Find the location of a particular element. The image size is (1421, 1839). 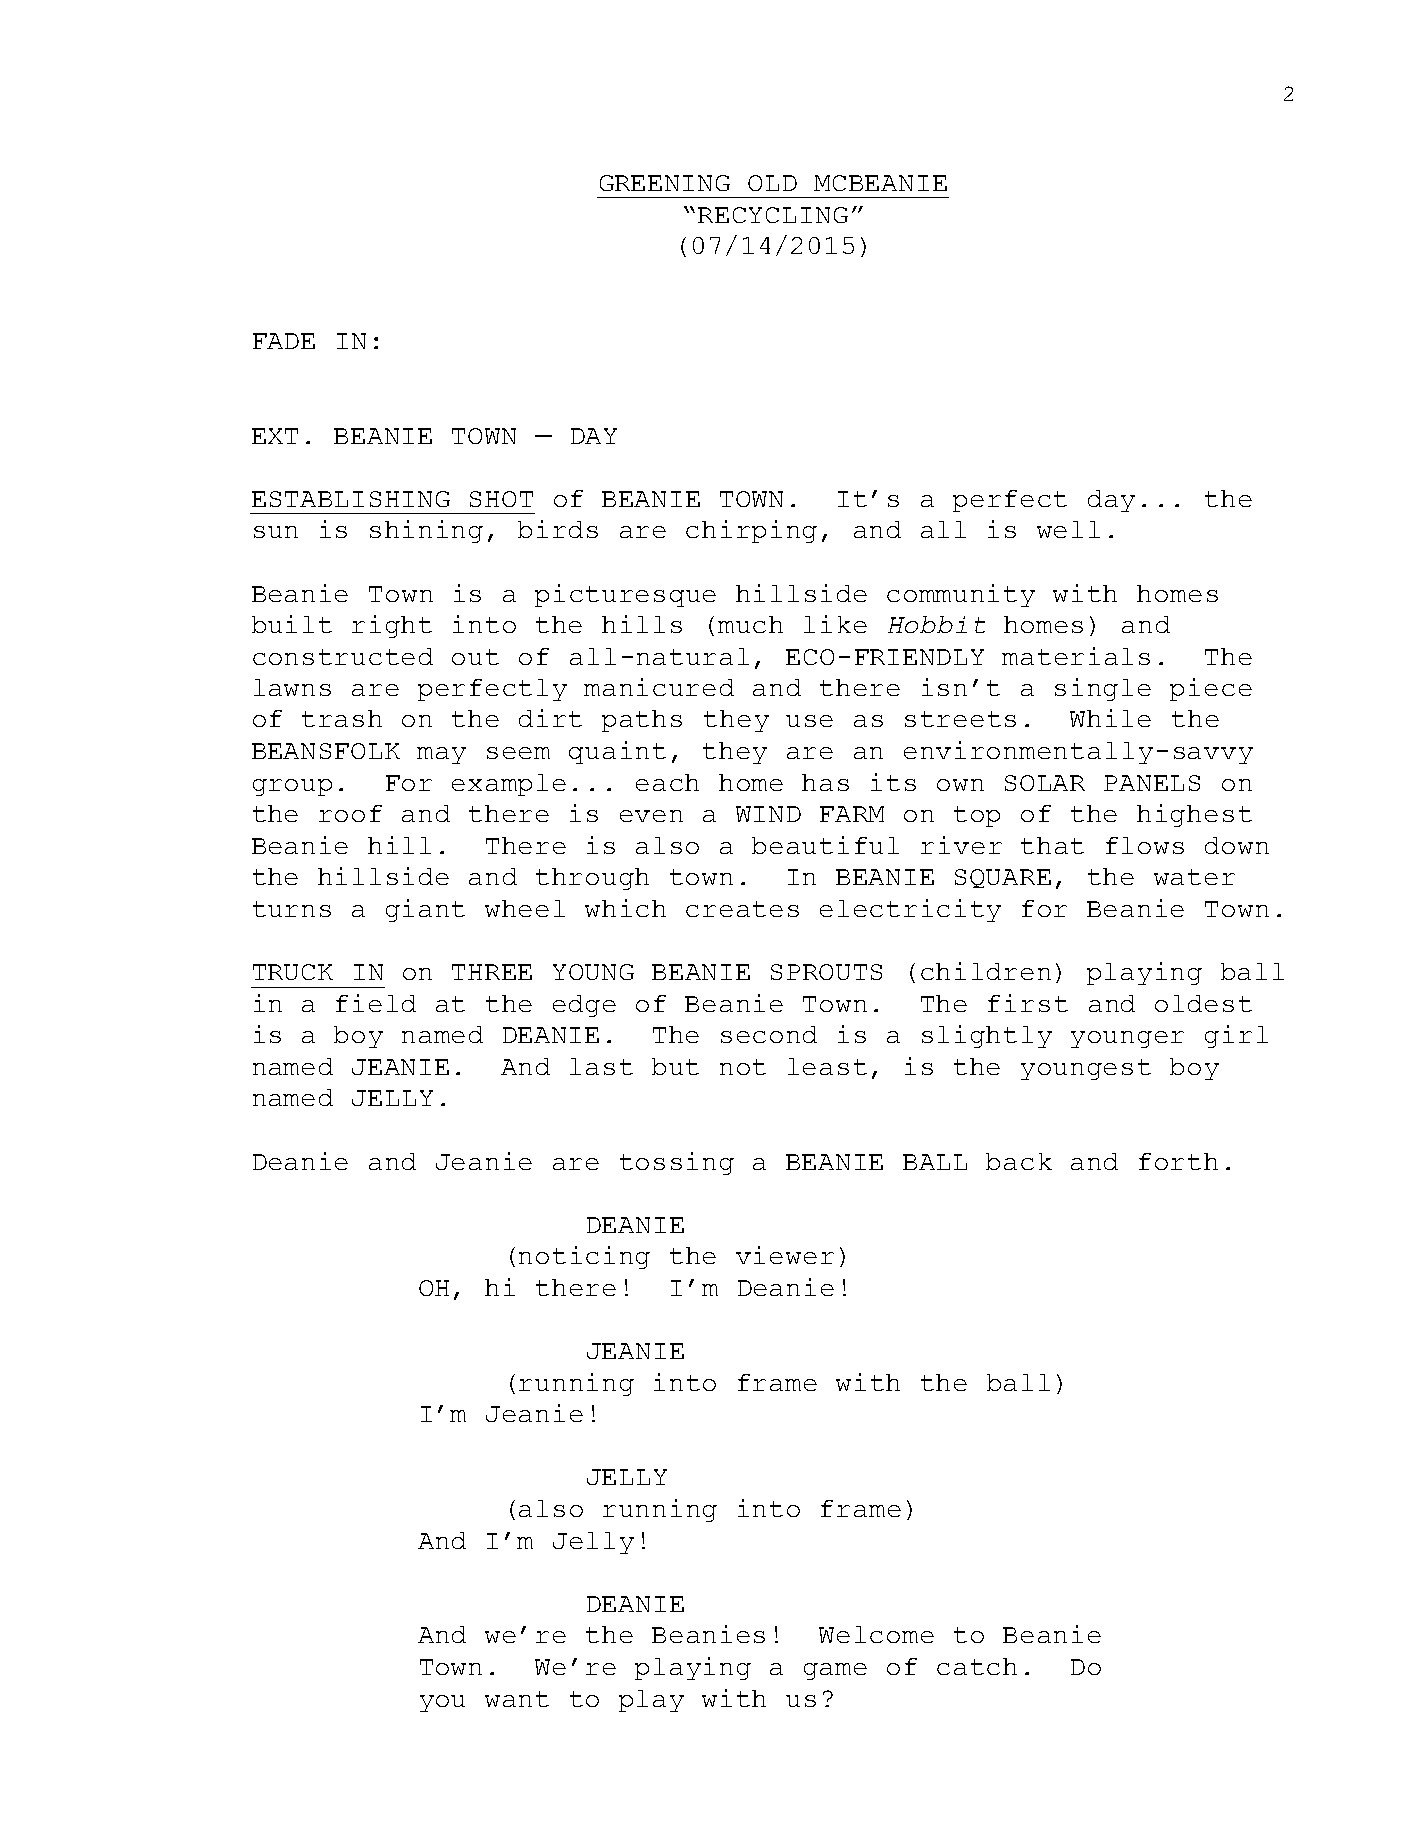

chirping is located at coordinates (751, 531).
